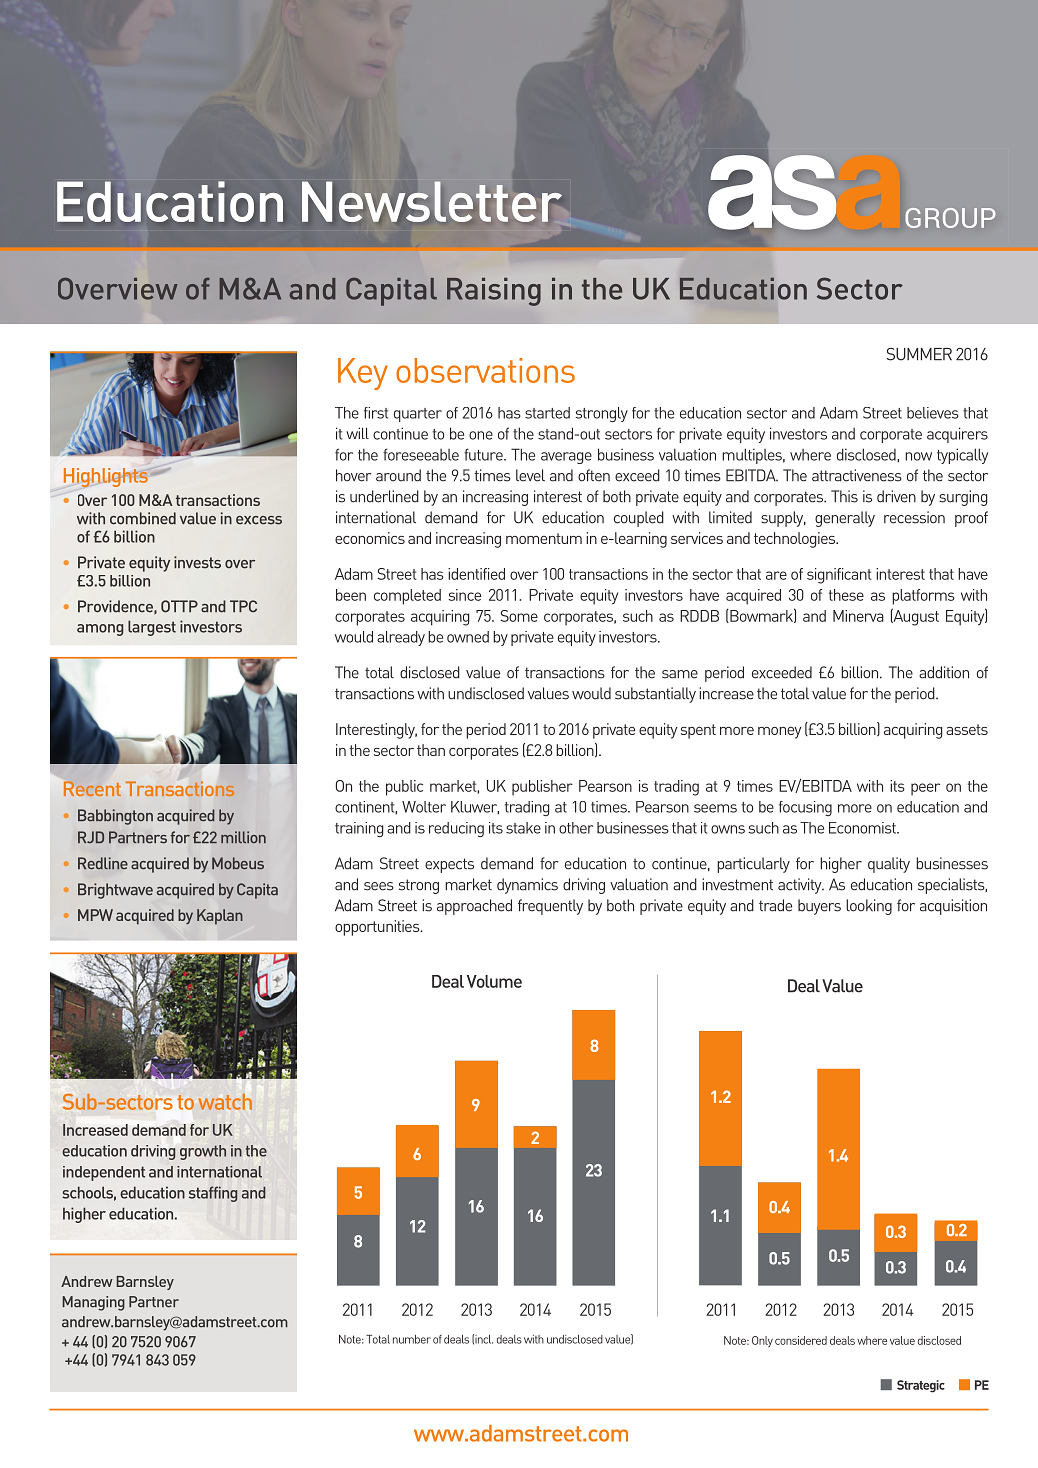 Image resolution: width=1038 pixels, height=1468 pixels. Describe the element at coordinates (801, 1340) in the screenshot. I see `considered` at that location.
